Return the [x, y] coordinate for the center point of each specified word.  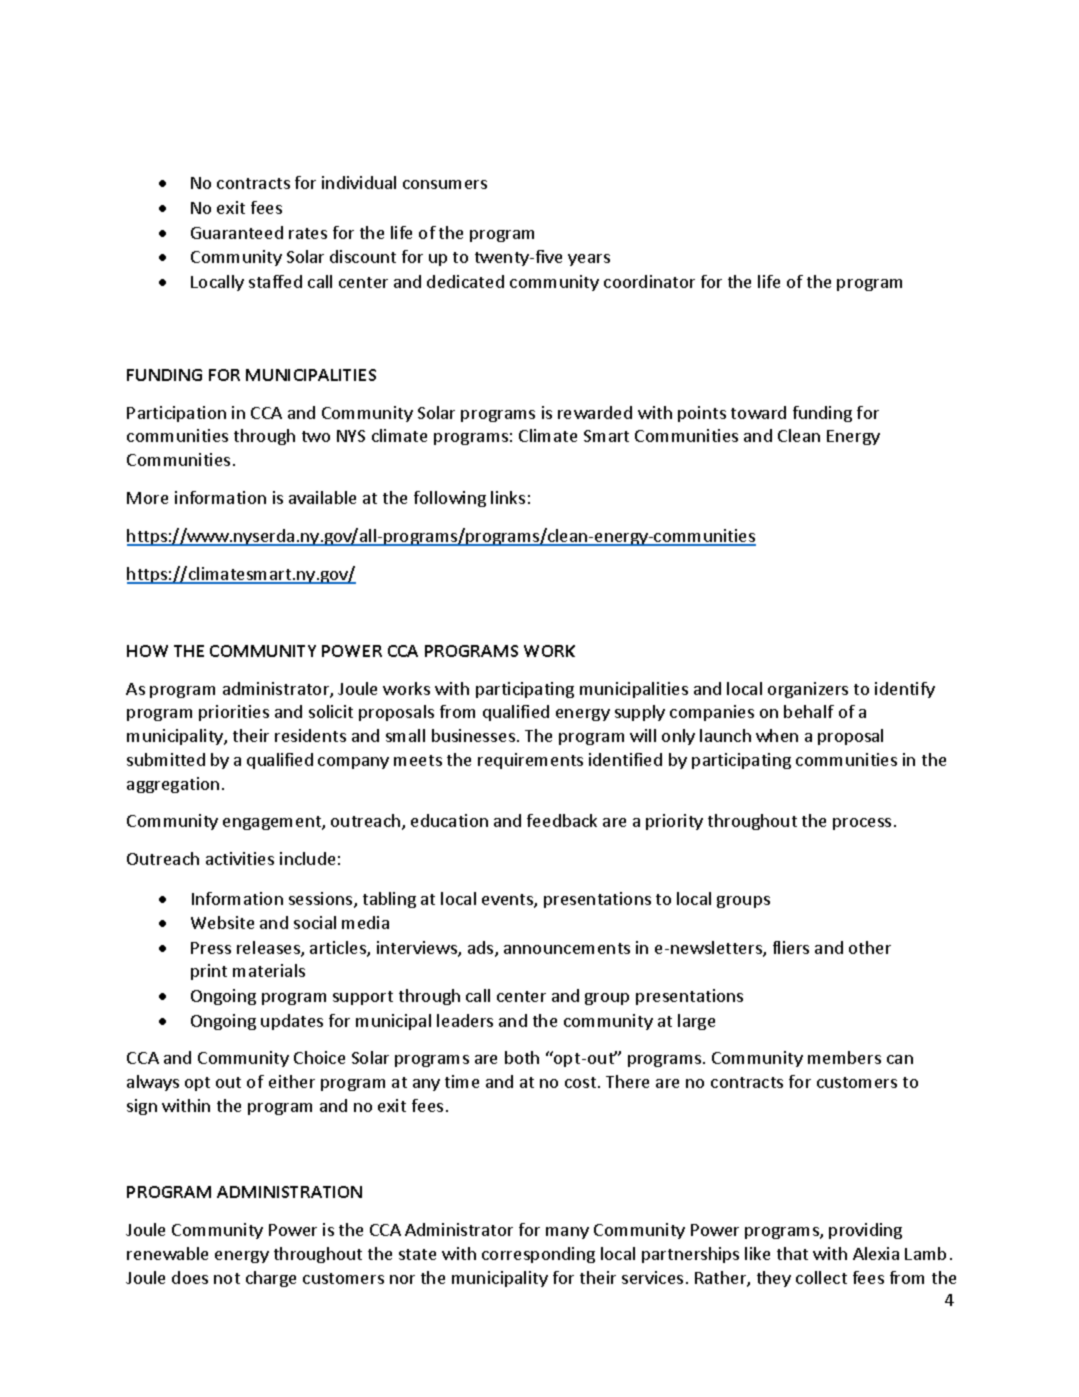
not [227, 1278]
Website [222, 922]
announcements [567, 948]
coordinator [649, 281]
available [322, 497]
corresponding [538, 1255]
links [508, 497]
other [870, 947]
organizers [808, 690]
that [792, 1253]
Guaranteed [237, 232]
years [589, 260]
